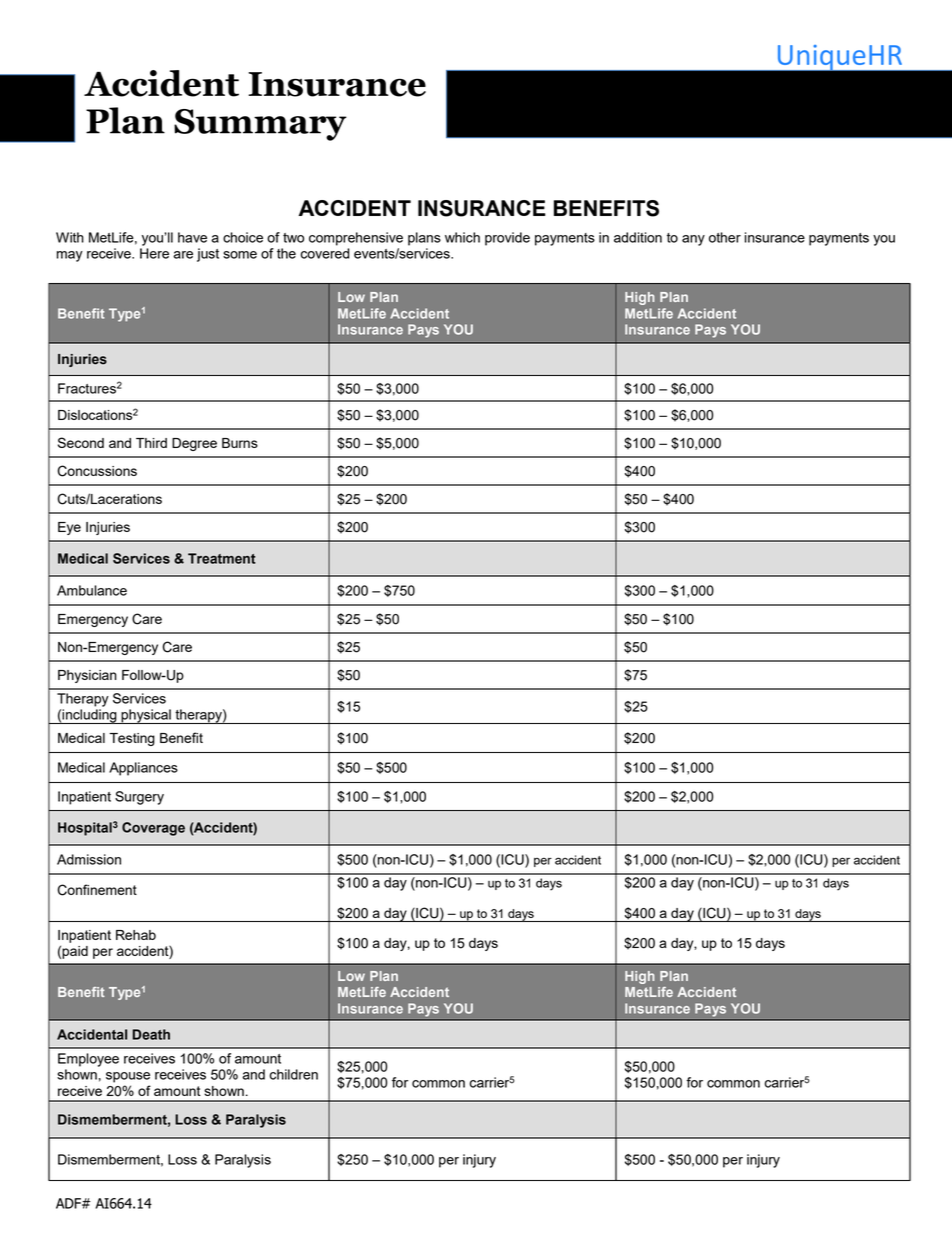  What do you see at coordinates (260, 125) in the screenshot?
I see `Summary` at bounding box center [260, 125].
